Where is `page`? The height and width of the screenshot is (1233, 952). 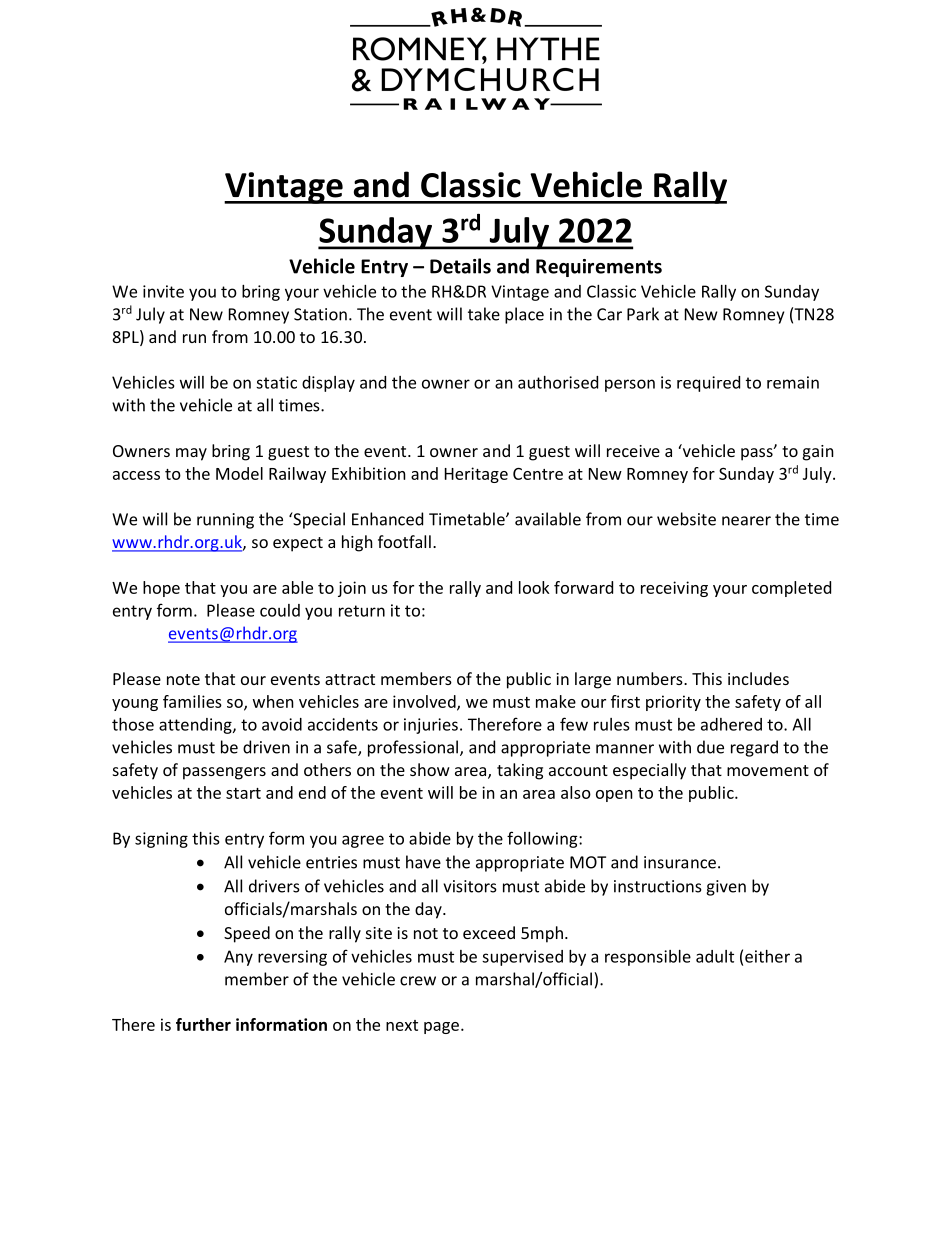
page is located at coordinates (441, 1028).
